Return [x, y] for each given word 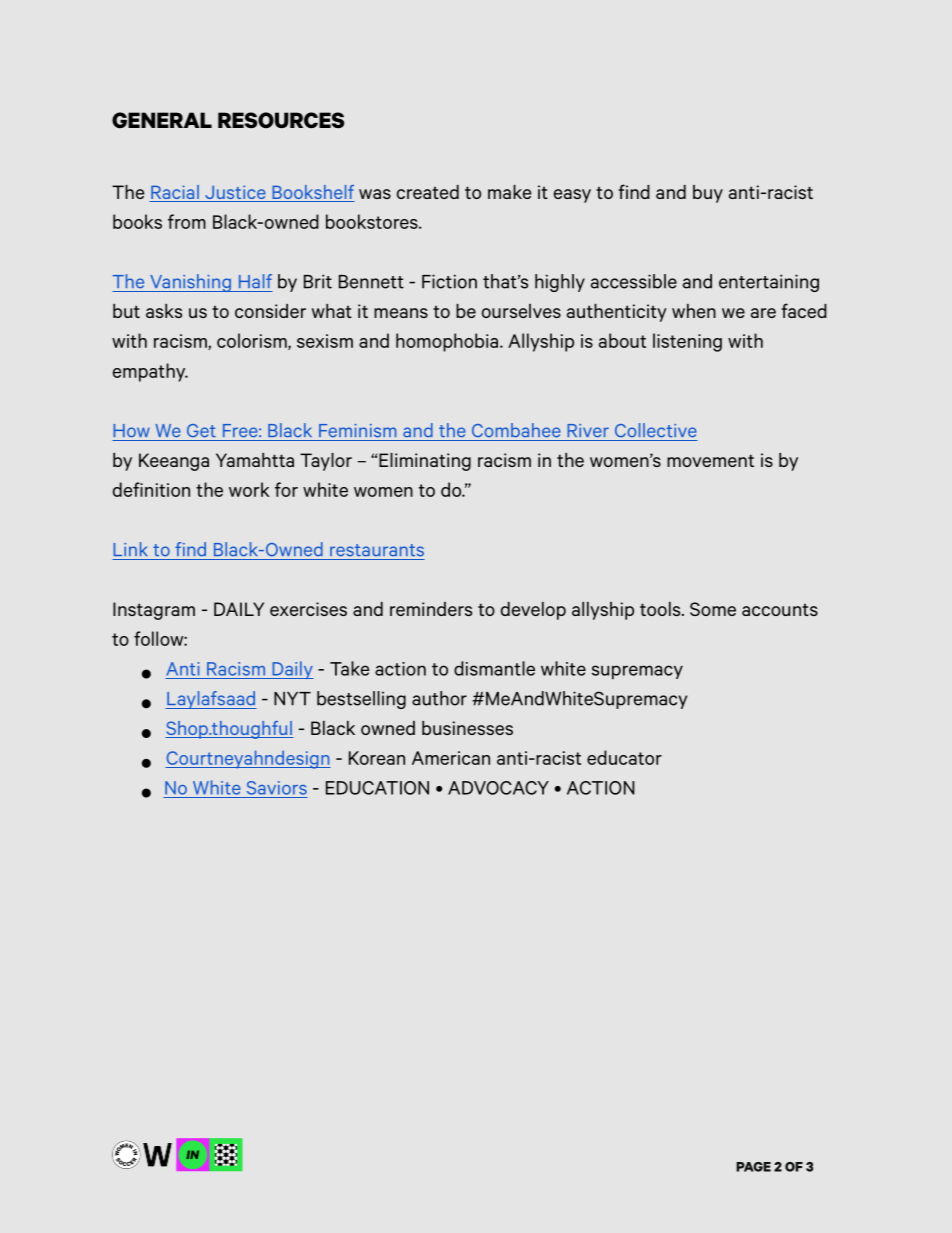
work [249, 489]
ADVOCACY [498, 788]
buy [708, 194]
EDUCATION [377, 788]
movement [710, 460]
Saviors [277, 788]
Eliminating [425, 462]
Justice [235, 193]
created [428, 192]
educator [624, 757]
